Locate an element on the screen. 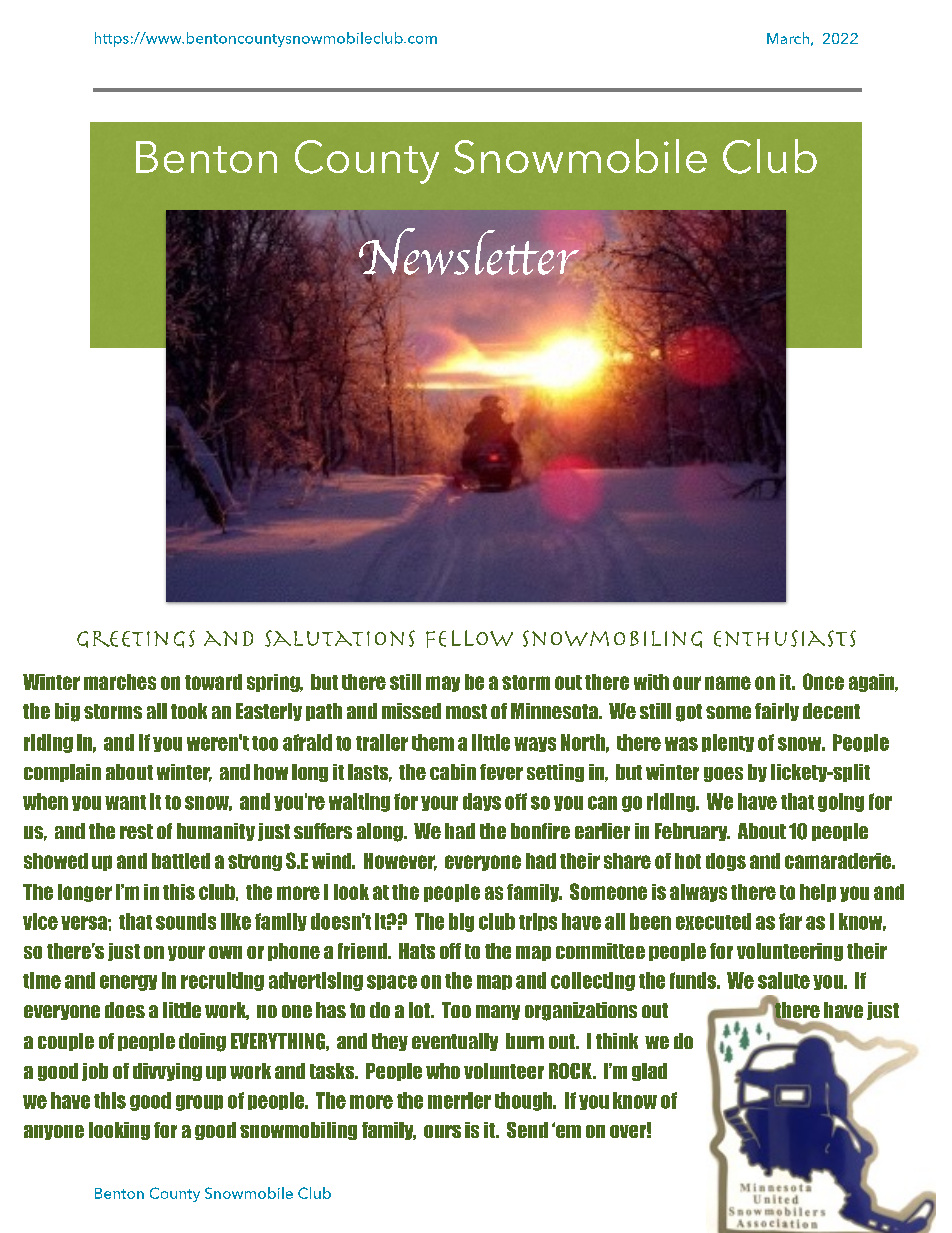  think is located at coordinates (617, 1041).
